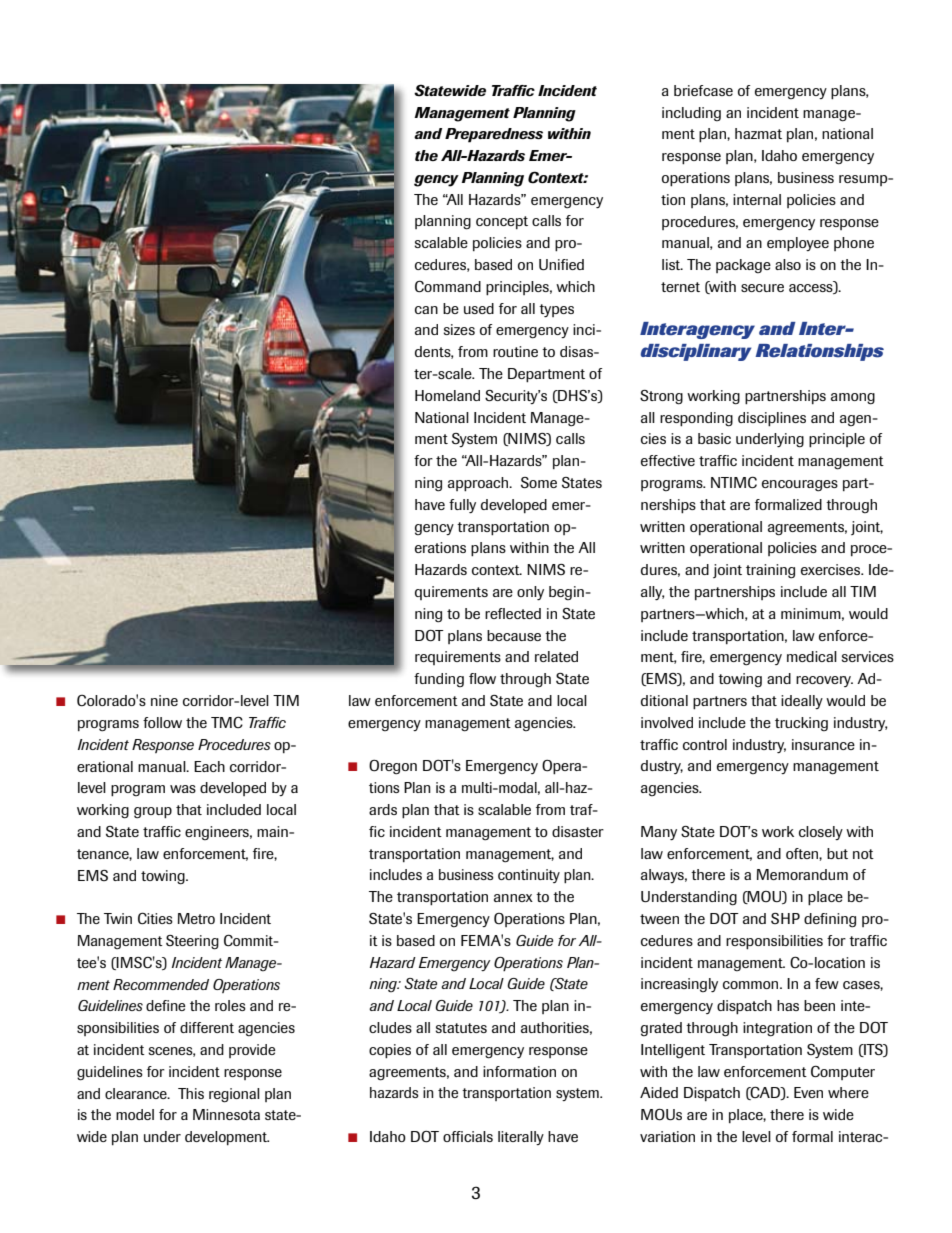  What do you see at coordinates (468, 1136) in the image?
I see `officials` at bounding box center [468, 1136].
